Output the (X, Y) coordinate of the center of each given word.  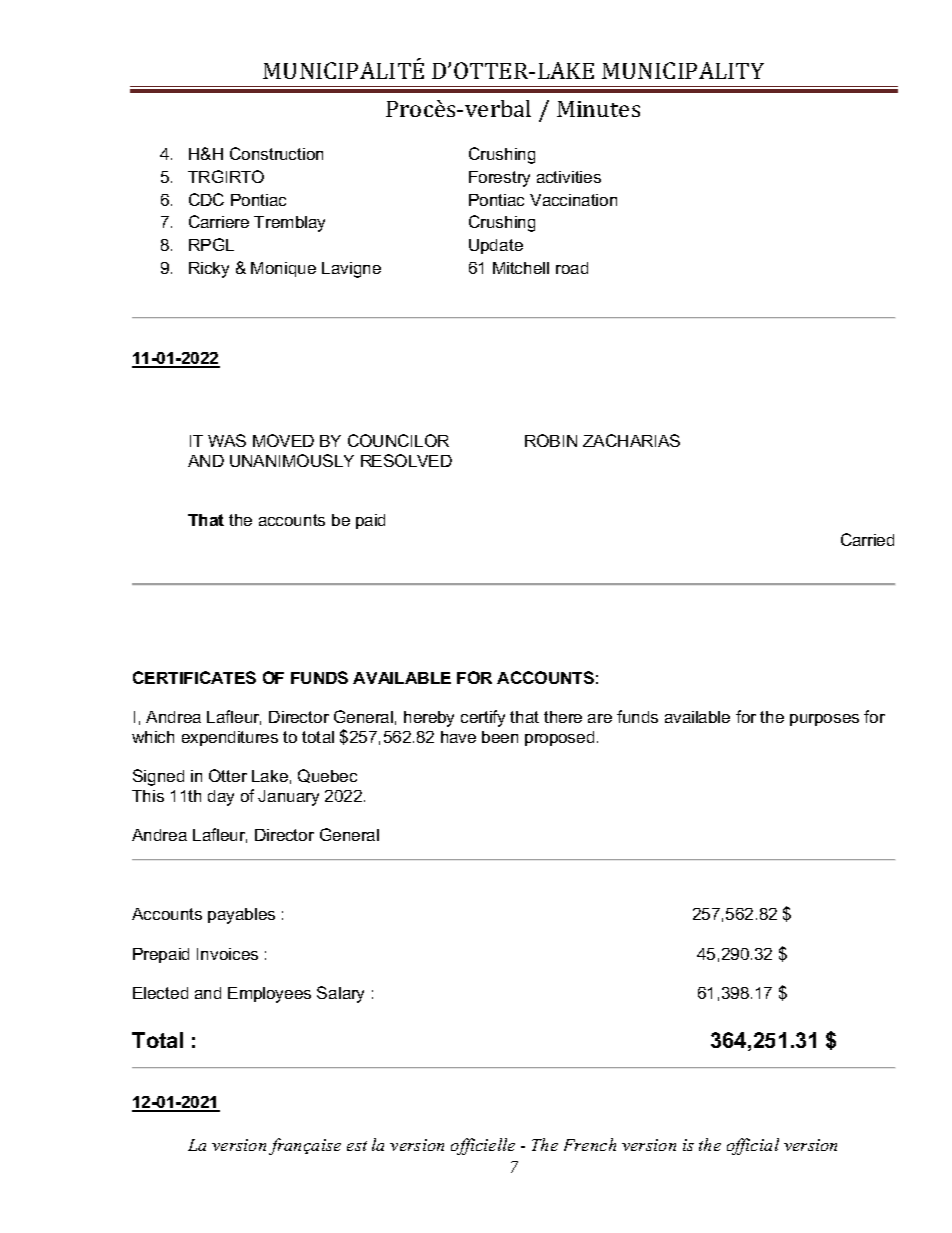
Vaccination (573, 200)
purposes (824, 720)
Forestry (499, 179)
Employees (269, 995)
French (590, 1144)
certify (483, 718)
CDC (206, 199)
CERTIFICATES (194, 677)
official (753, 1146)
